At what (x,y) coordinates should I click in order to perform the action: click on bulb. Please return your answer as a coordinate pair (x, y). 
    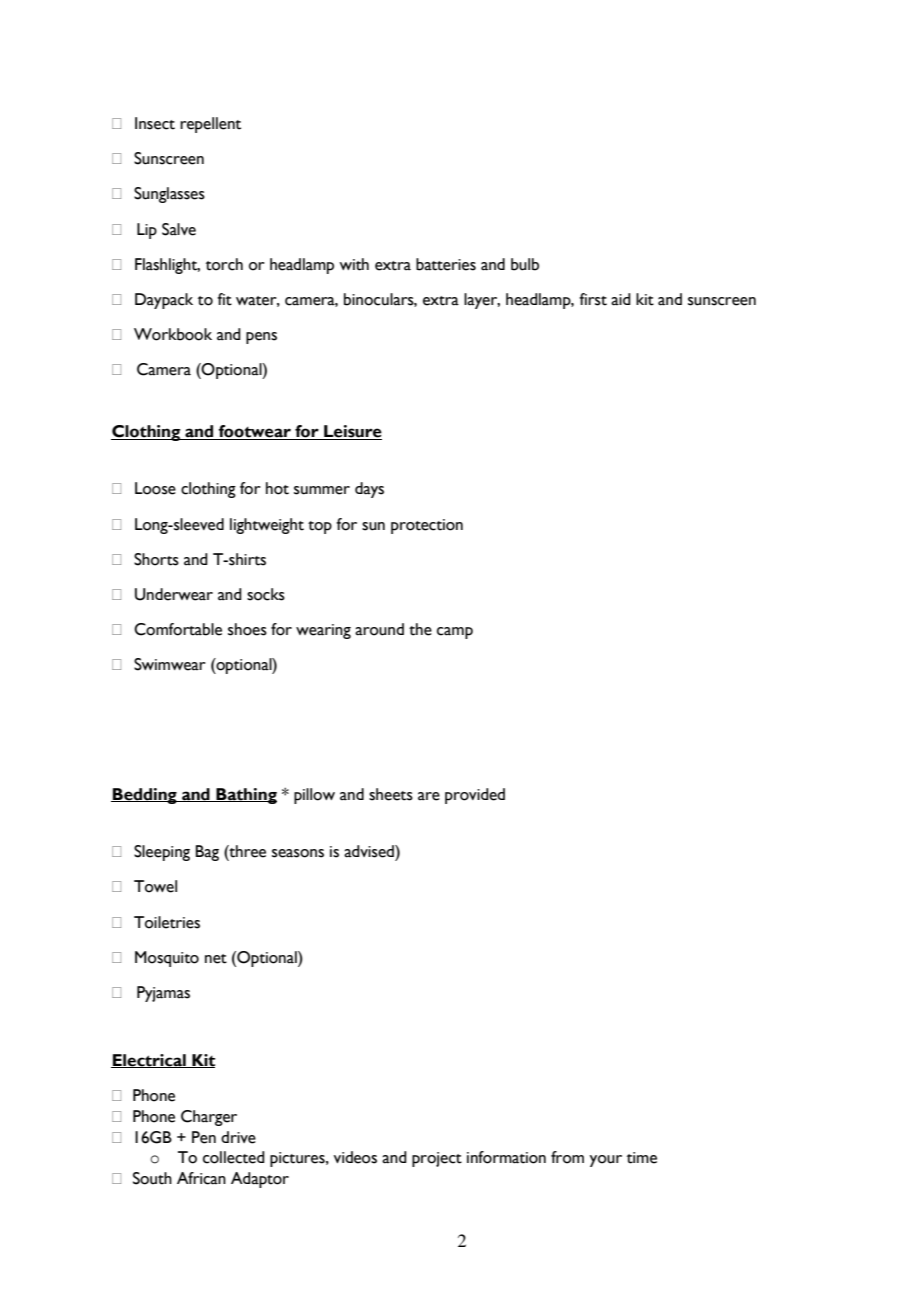
    Looking at the image, I should click on (525, 264).
